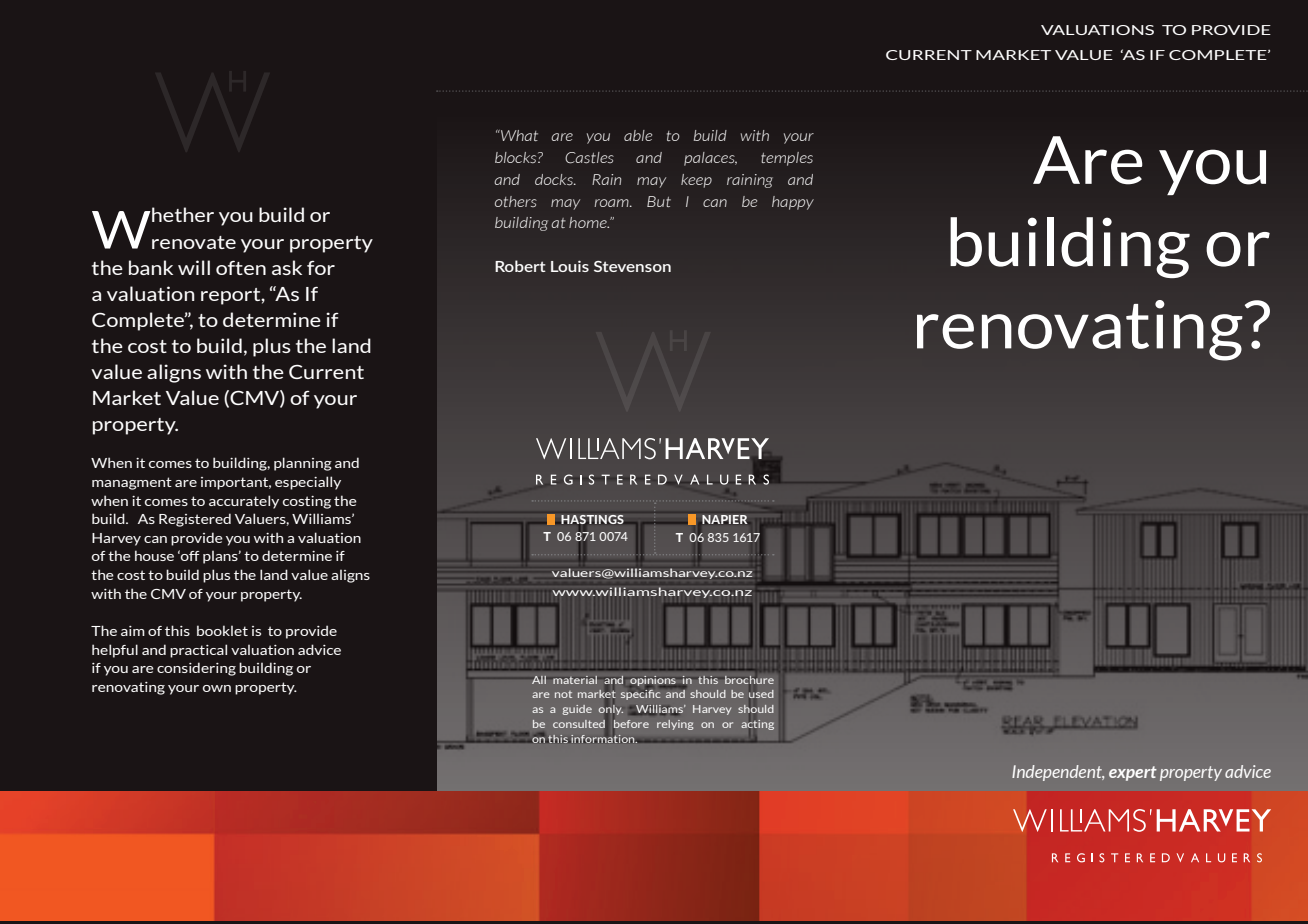 This image has height=924, width=1308. I want to click on happy, so click(793, 203).
